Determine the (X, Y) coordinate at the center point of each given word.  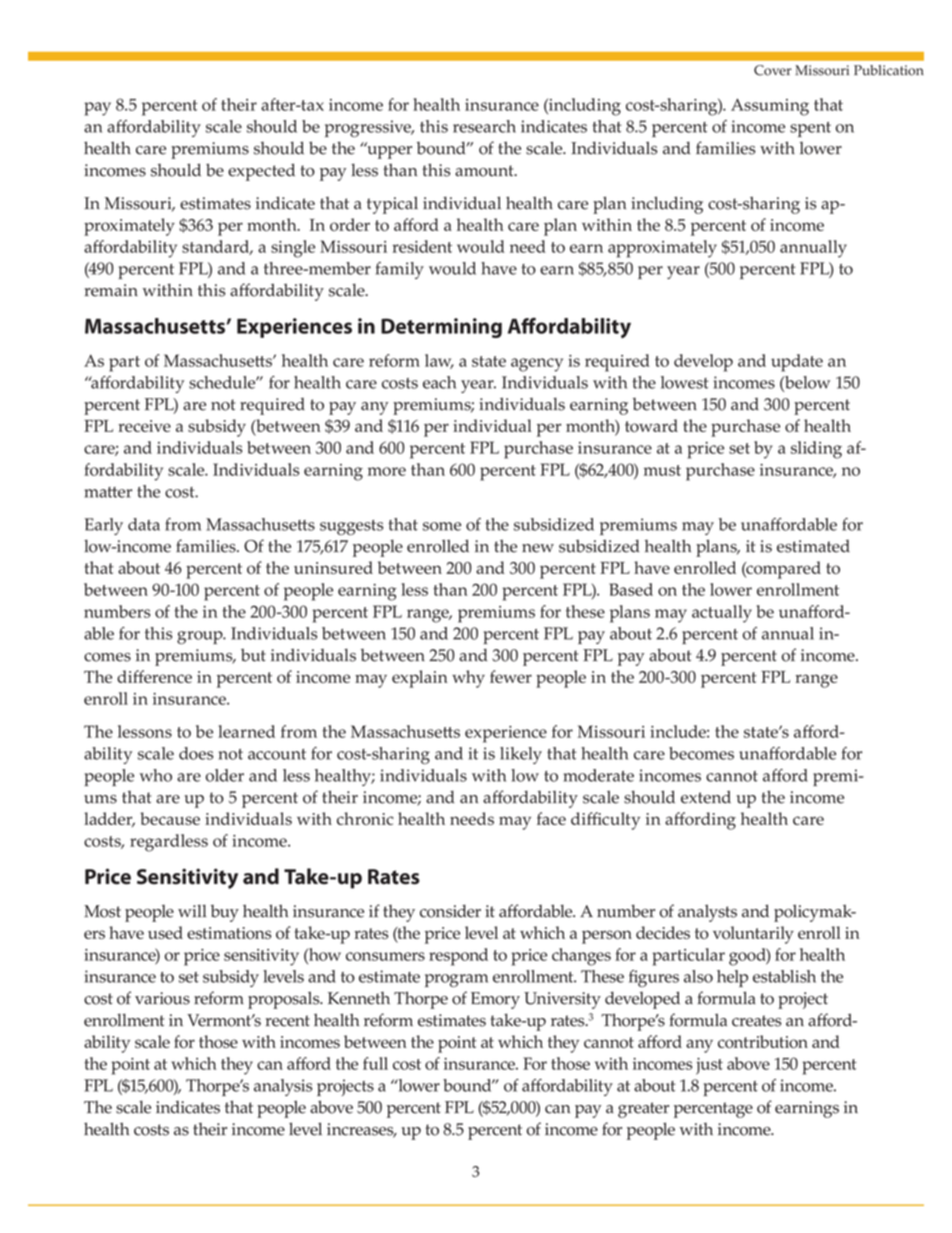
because (170, 818)
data (144, 524)
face (551, 818)
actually (722, 614)
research (484, 126)
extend (706, 797)
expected (261, 172)
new (538, 548)
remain (111, 290)
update (797, 363)
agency (537, 365)
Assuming (770, 107)
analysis (283, 1087)
